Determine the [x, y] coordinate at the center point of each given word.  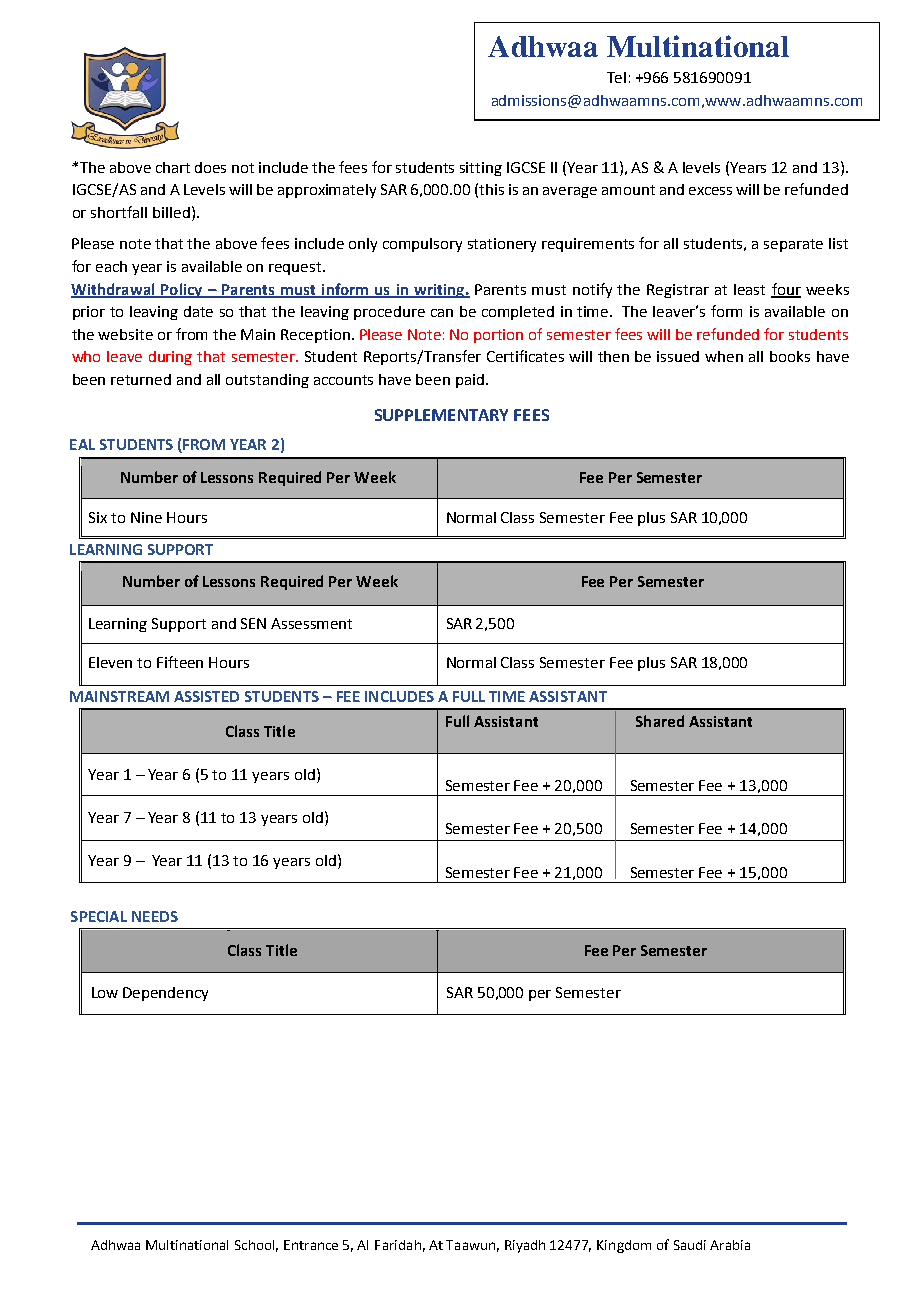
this [491, 189]
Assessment [311, 623]
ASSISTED [206, 696]
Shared [660, 721]
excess [710, 191]
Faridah [398, 1245]
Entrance [311, 1245]
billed [171, 212]
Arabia [730, 1245]
